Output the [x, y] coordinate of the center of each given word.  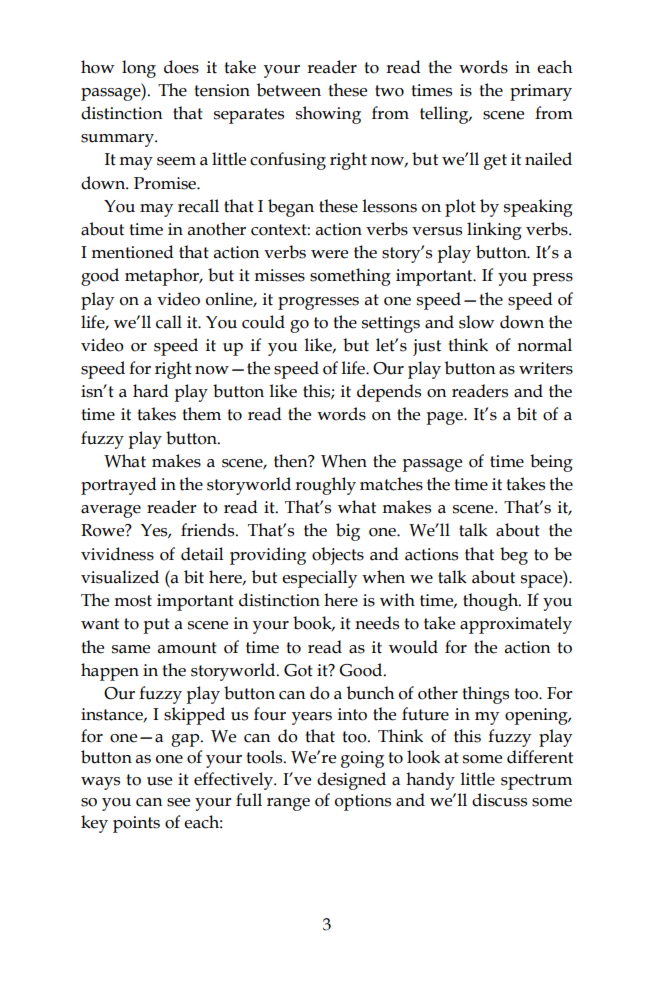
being [551, 463]
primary [541, 92]
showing [328, 115]
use [159, 781]
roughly [325, 486]
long [139, 69]
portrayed [119, 486]
